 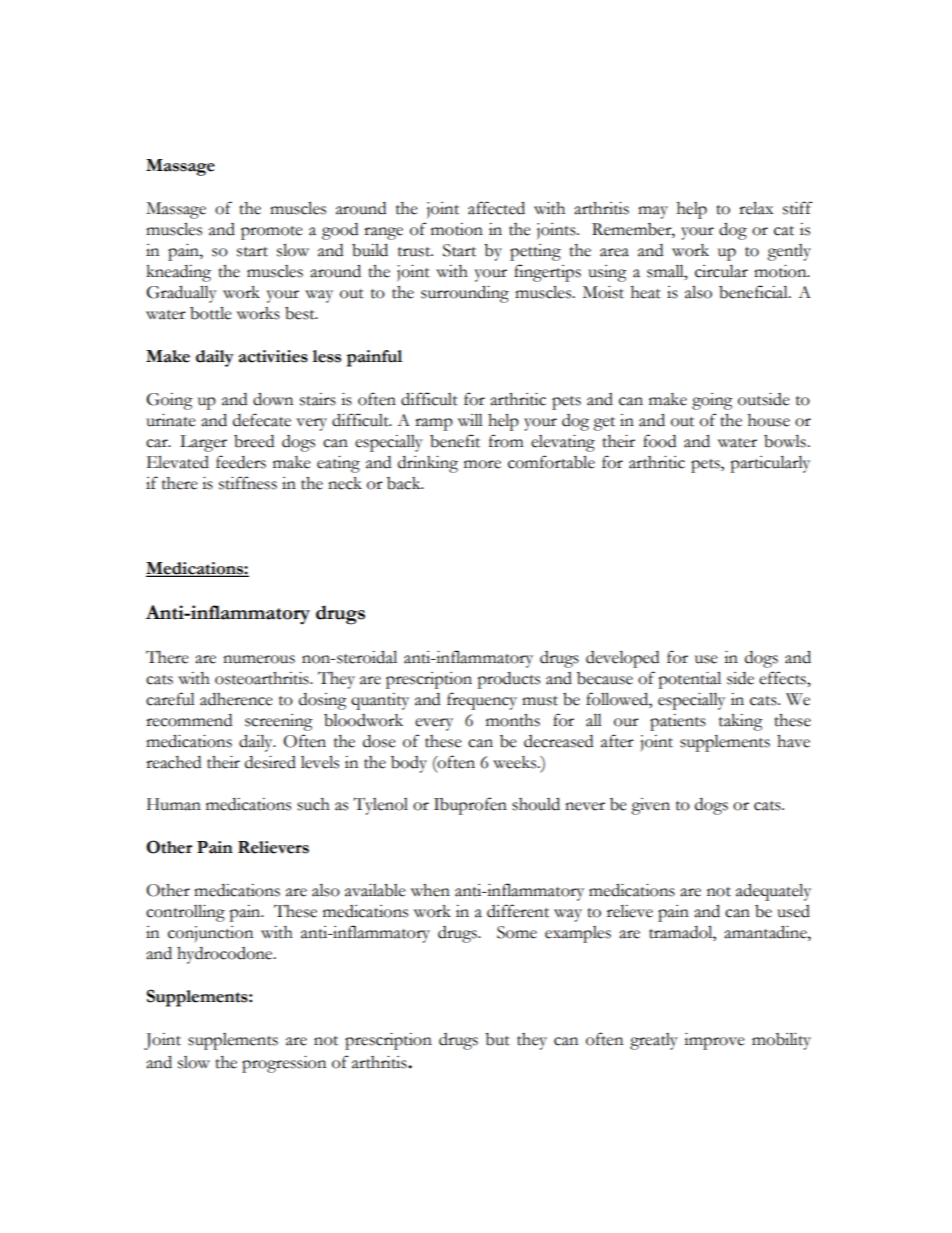 What do you see at coordinates (254, 441) in the screenshot?
I see `breed` at bounding box center [254, 441].
